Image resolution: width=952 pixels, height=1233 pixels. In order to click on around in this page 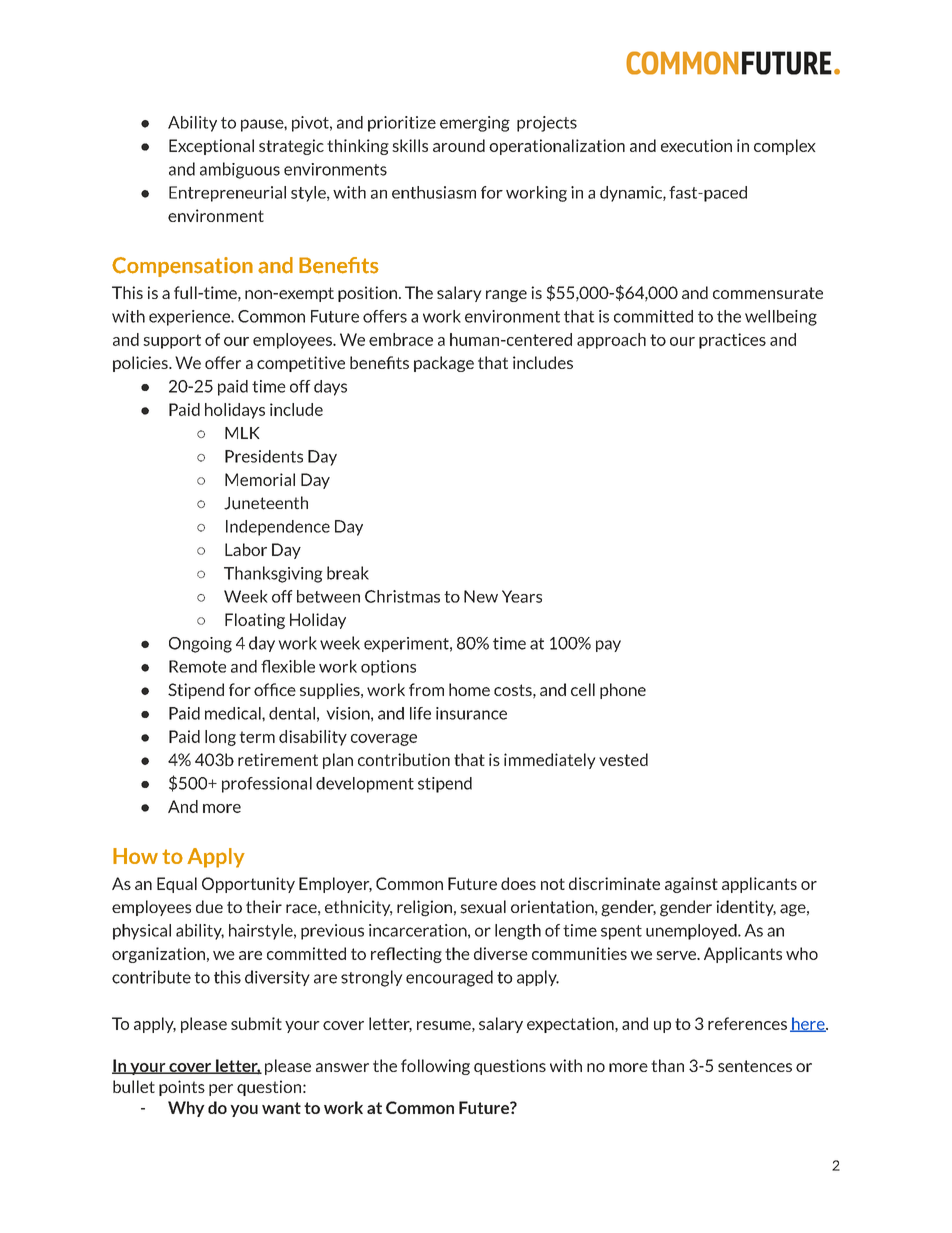, I will do `click(459, 145)`.
